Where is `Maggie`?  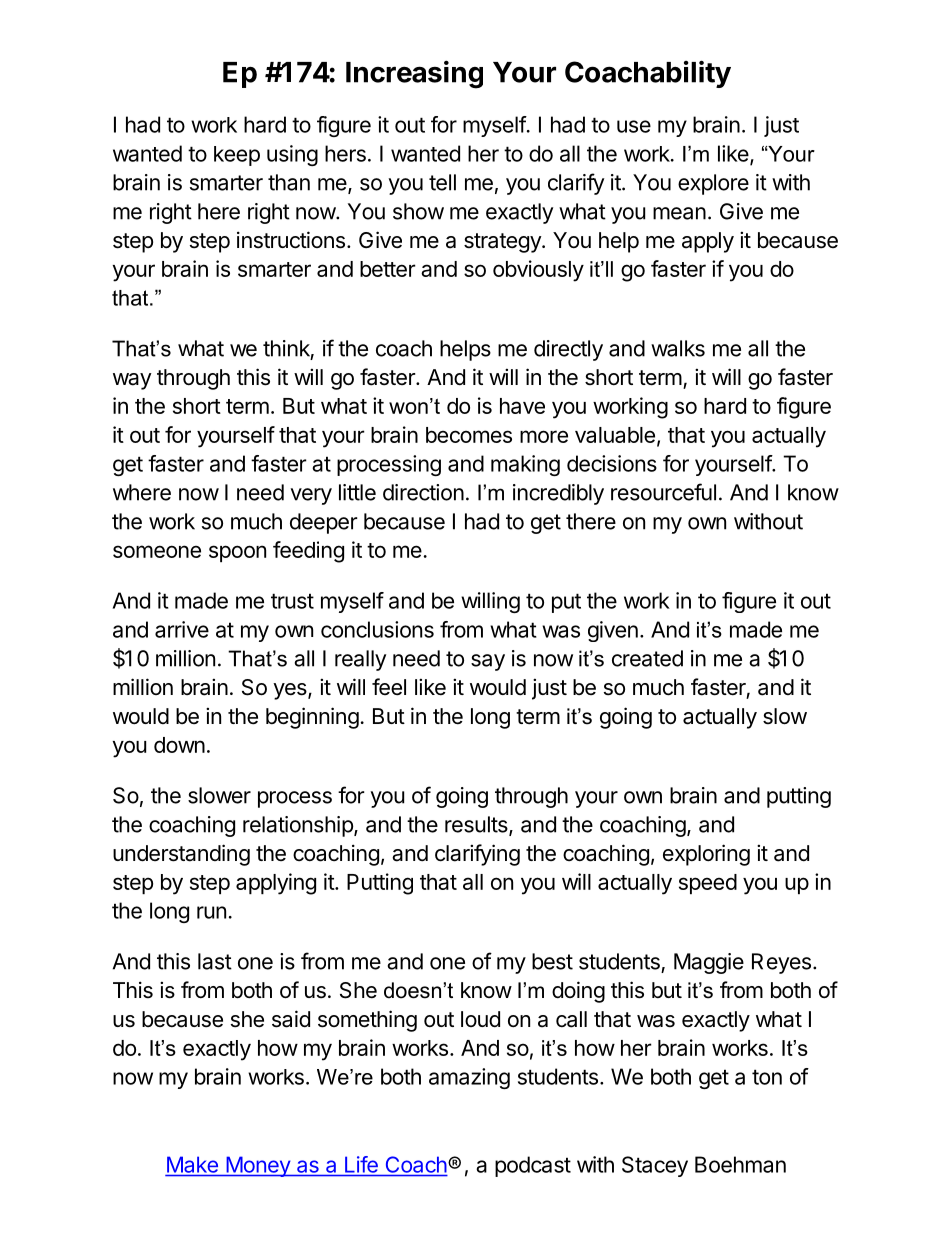
Maggie is located at coordinates (709, 963).
